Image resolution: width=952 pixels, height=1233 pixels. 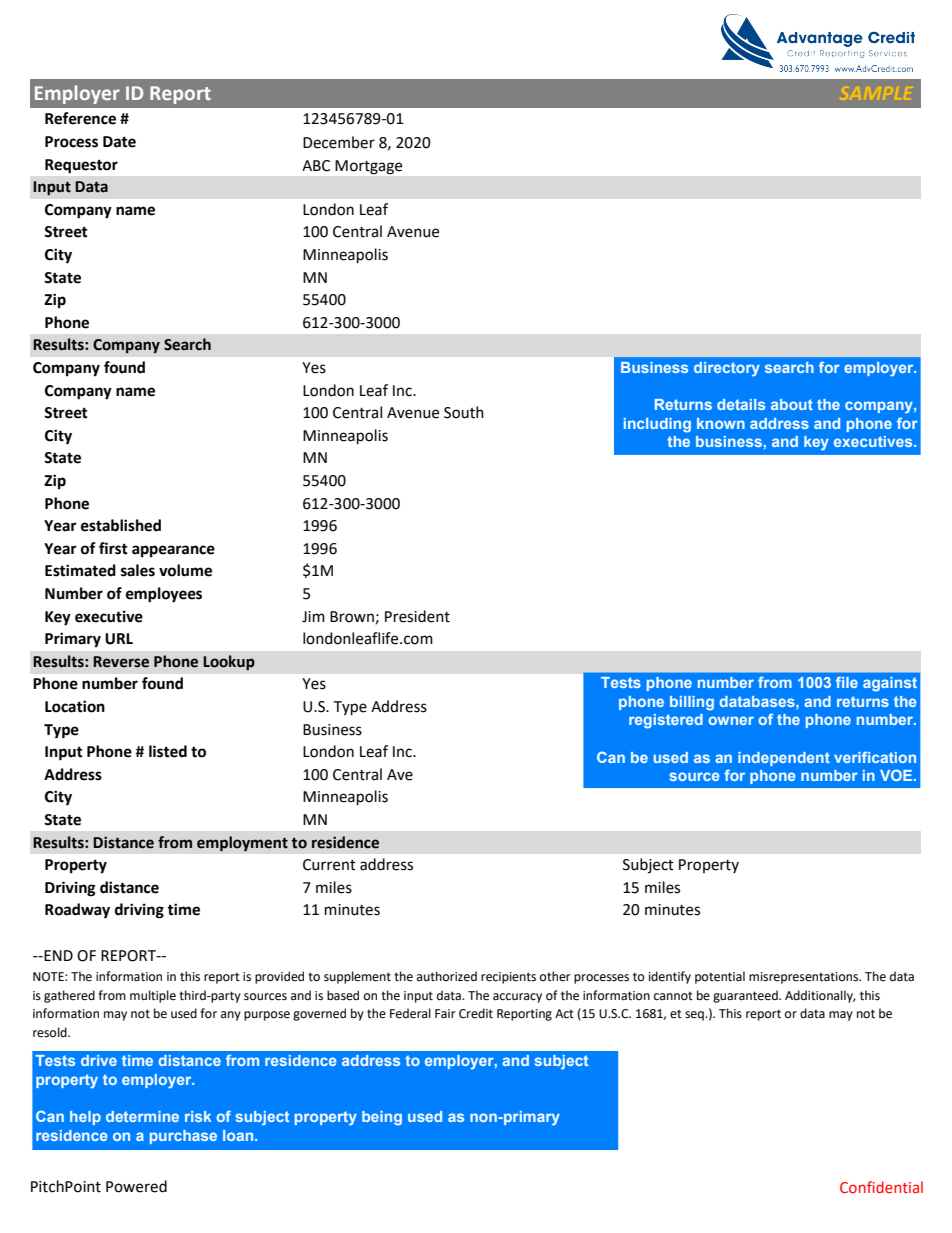 What do you see at coordinates (121, 662) in the screenshot?
I see `Reverse` at bounding box center [121, 662].
